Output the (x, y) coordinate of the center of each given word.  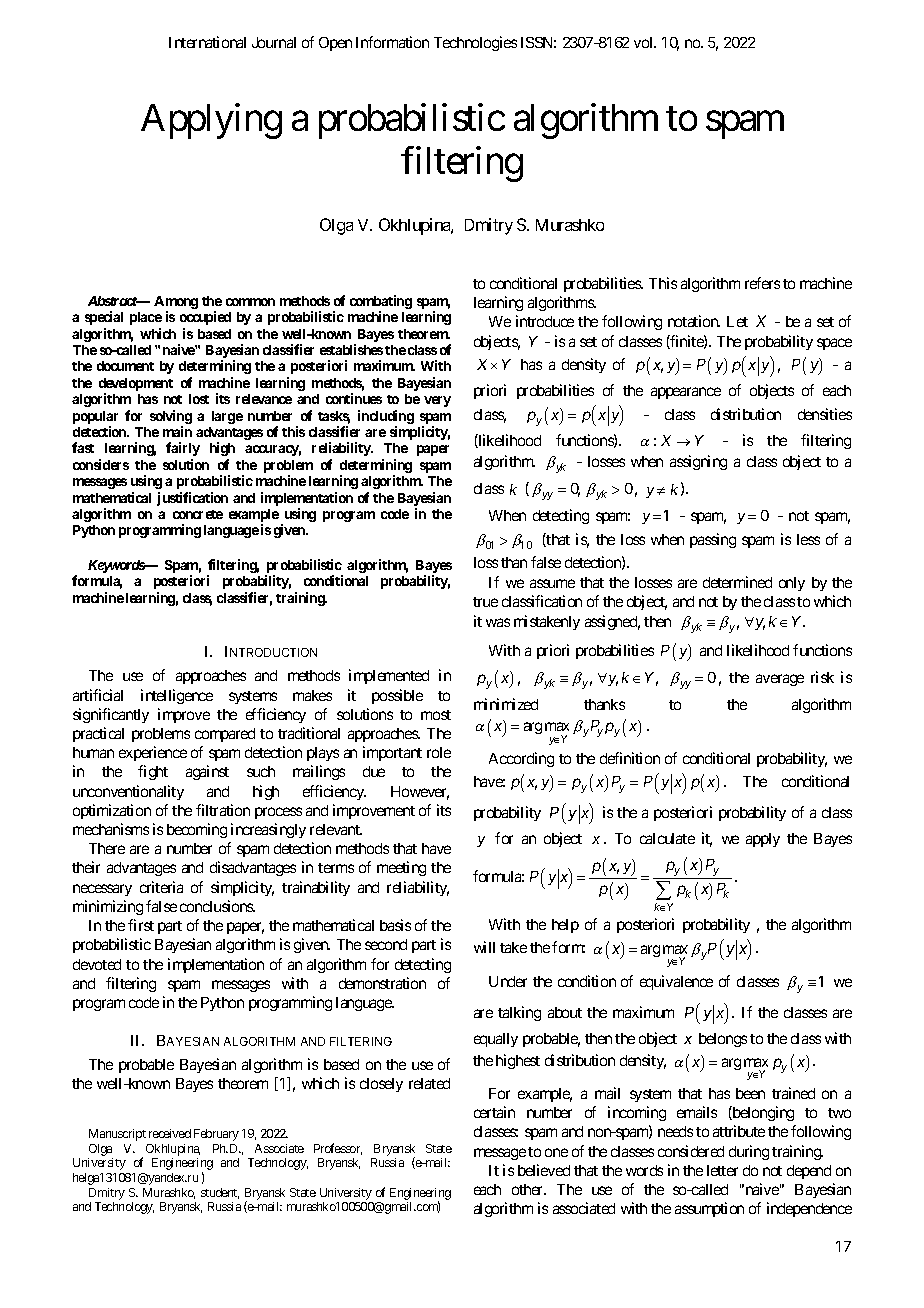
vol (645, 42)
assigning (698, 462)
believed (544, 1170)
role (439, 752)
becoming (197, 830)
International (207, 42)
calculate (667, 838)
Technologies (475, 43)
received (170, 1133)
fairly (183, 449)
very (437, 401)
